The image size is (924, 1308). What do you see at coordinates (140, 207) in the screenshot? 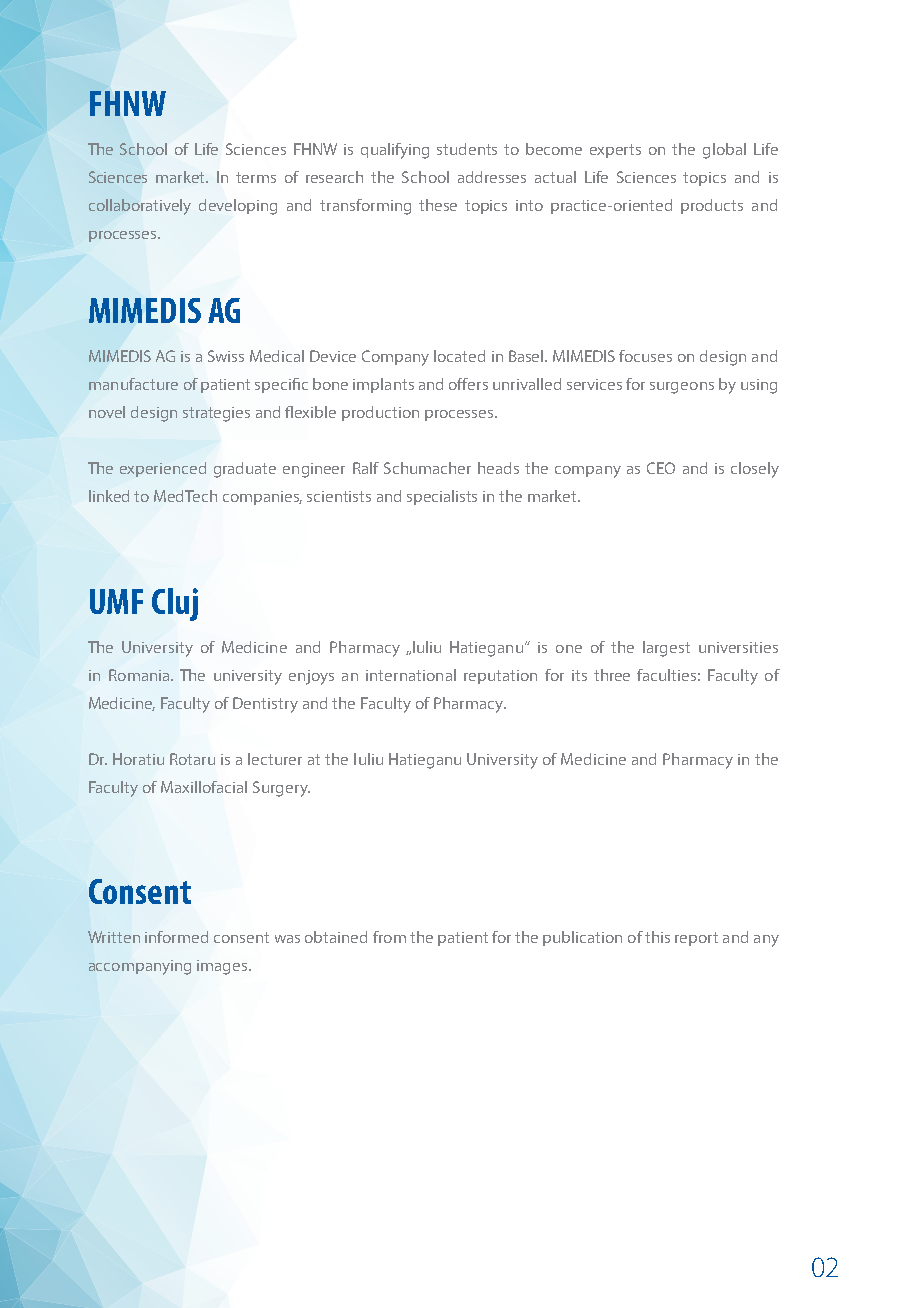
I see `collaboratively` at bounding box center [140, 207].
